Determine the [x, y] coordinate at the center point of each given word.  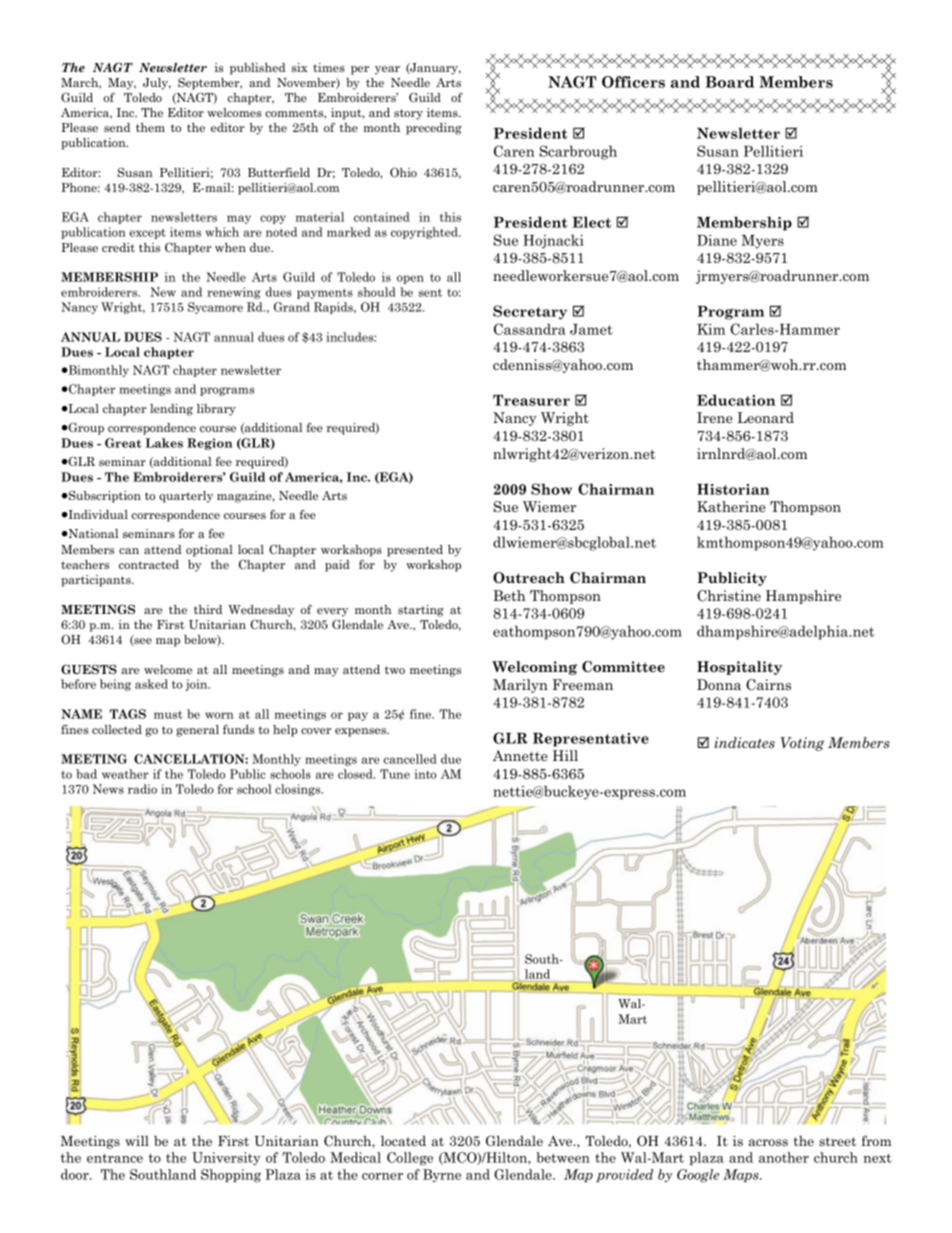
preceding [434, 129]
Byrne [442, 1175]
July [157, 84]
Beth [509, 595]
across [768, 1142]
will [137, 1140]
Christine [729, 596]
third [208, 609]
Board [729, 82]
